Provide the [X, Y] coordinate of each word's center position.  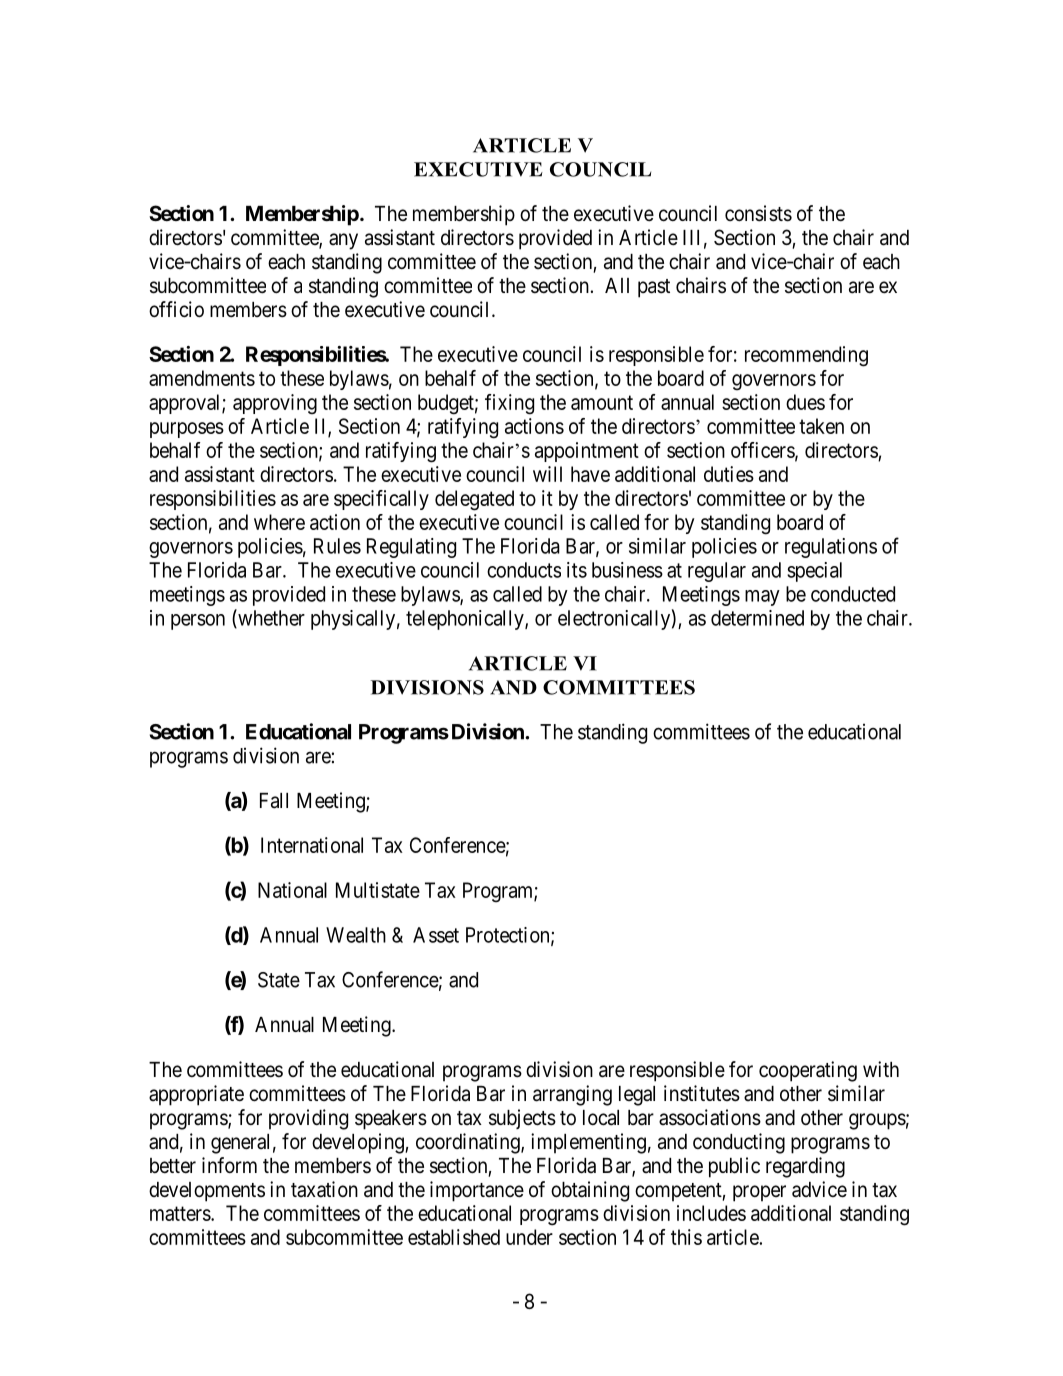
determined [757, 618]
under [529, 1237]
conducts [524, 570]
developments [207, 1192]
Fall [274, 801]
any [343, 241]
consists [758, 213]
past [654, 288]
